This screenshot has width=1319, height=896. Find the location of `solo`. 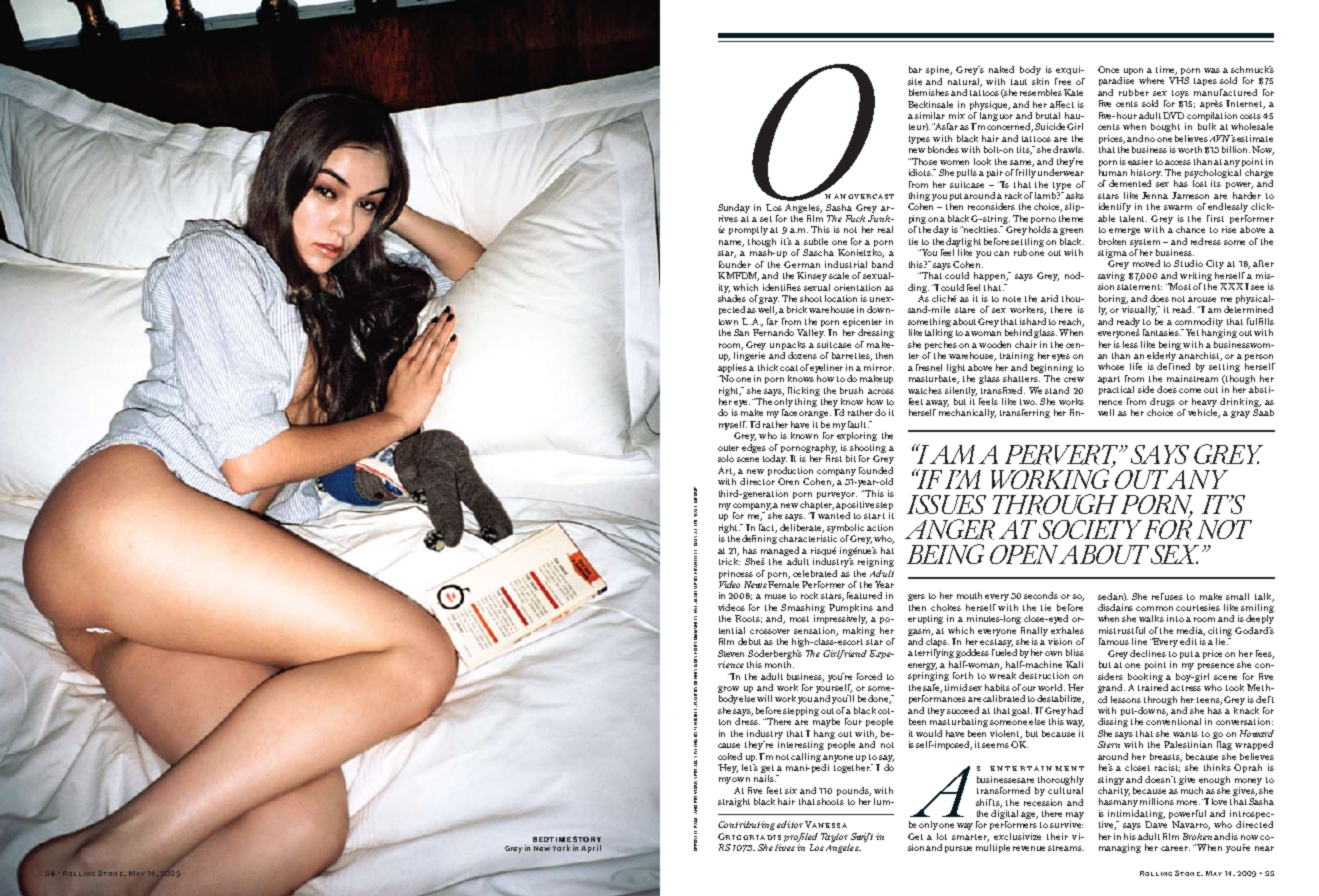

solo is located at coordinates (726, 458).
